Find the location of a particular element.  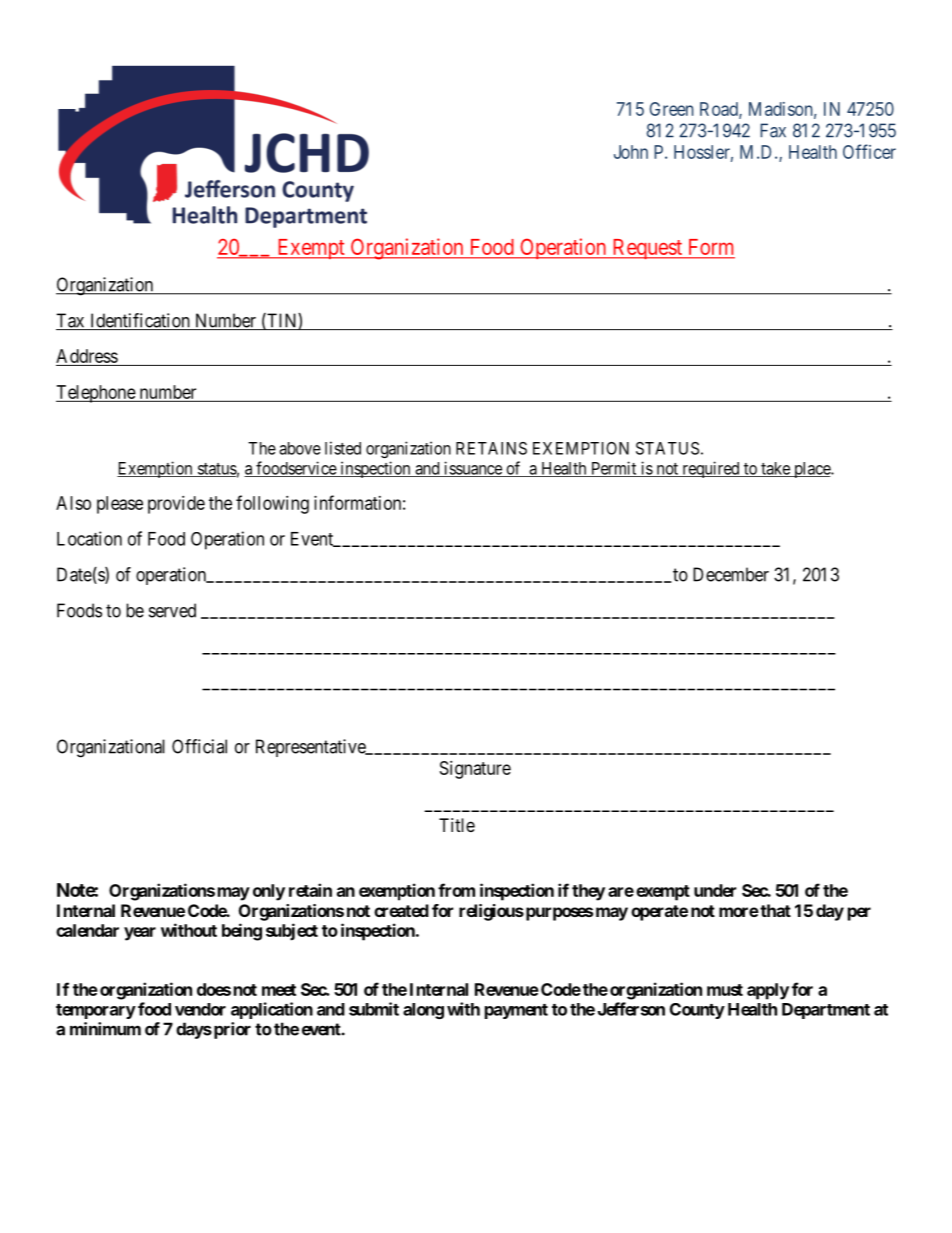

served is located at coordinates (172, 610).
